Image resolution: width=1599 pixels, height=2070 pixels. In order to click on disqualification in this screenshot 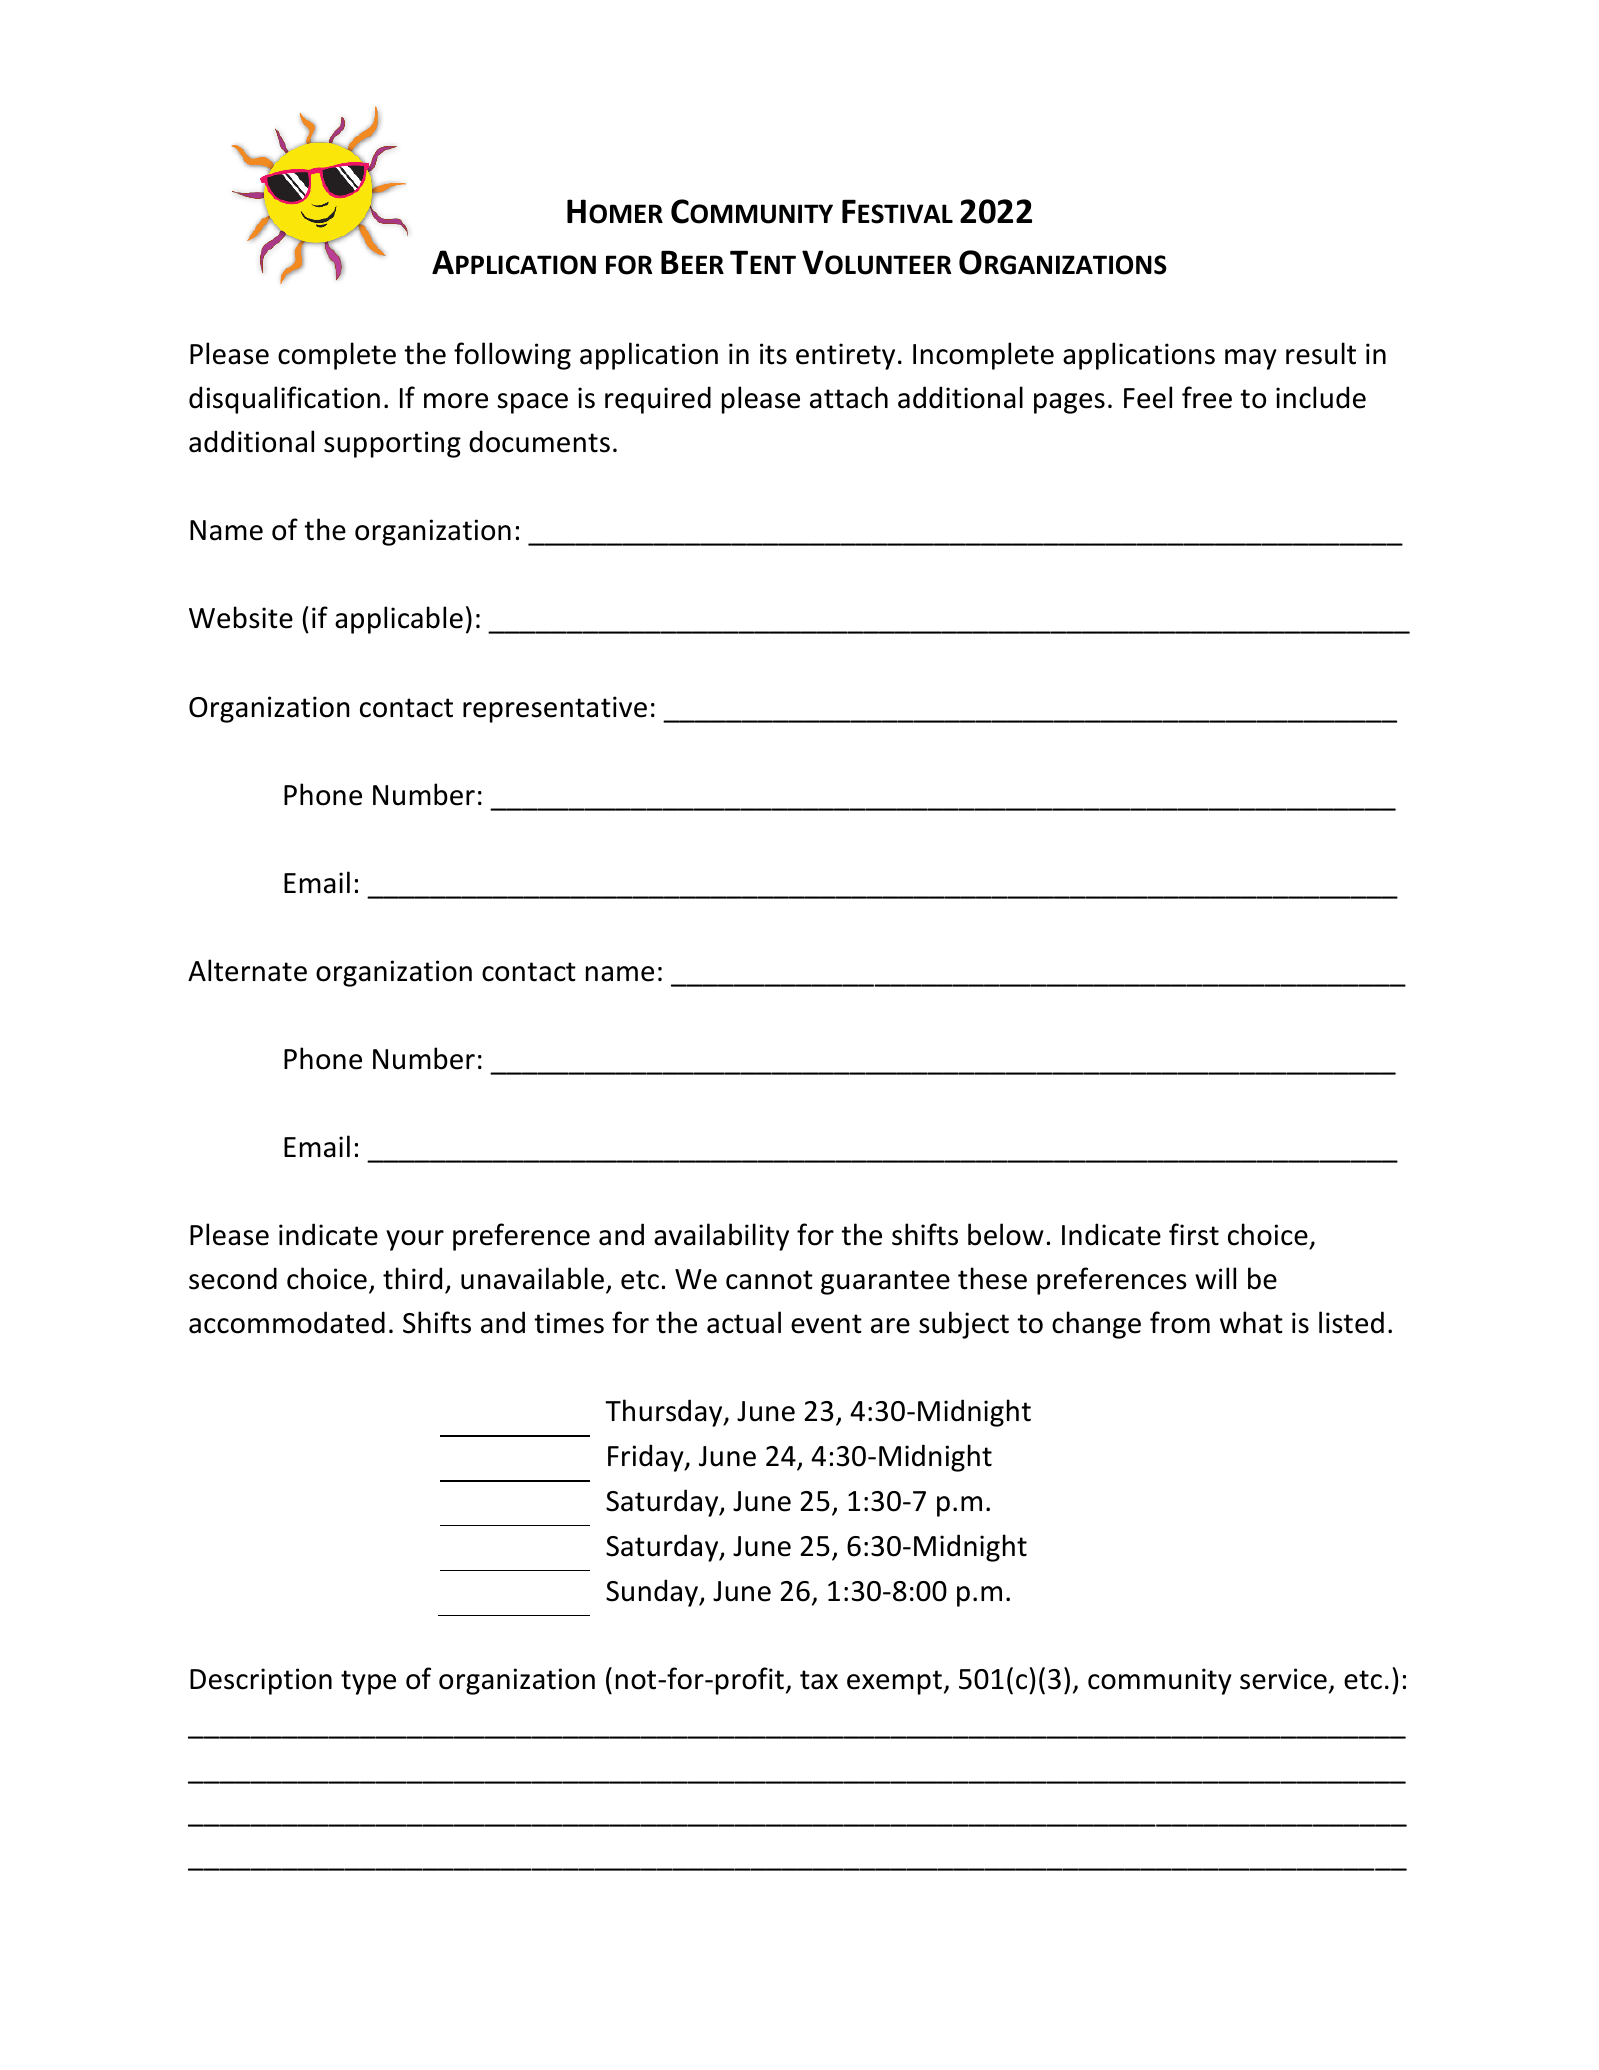, I will do `click(284, 400)`.
